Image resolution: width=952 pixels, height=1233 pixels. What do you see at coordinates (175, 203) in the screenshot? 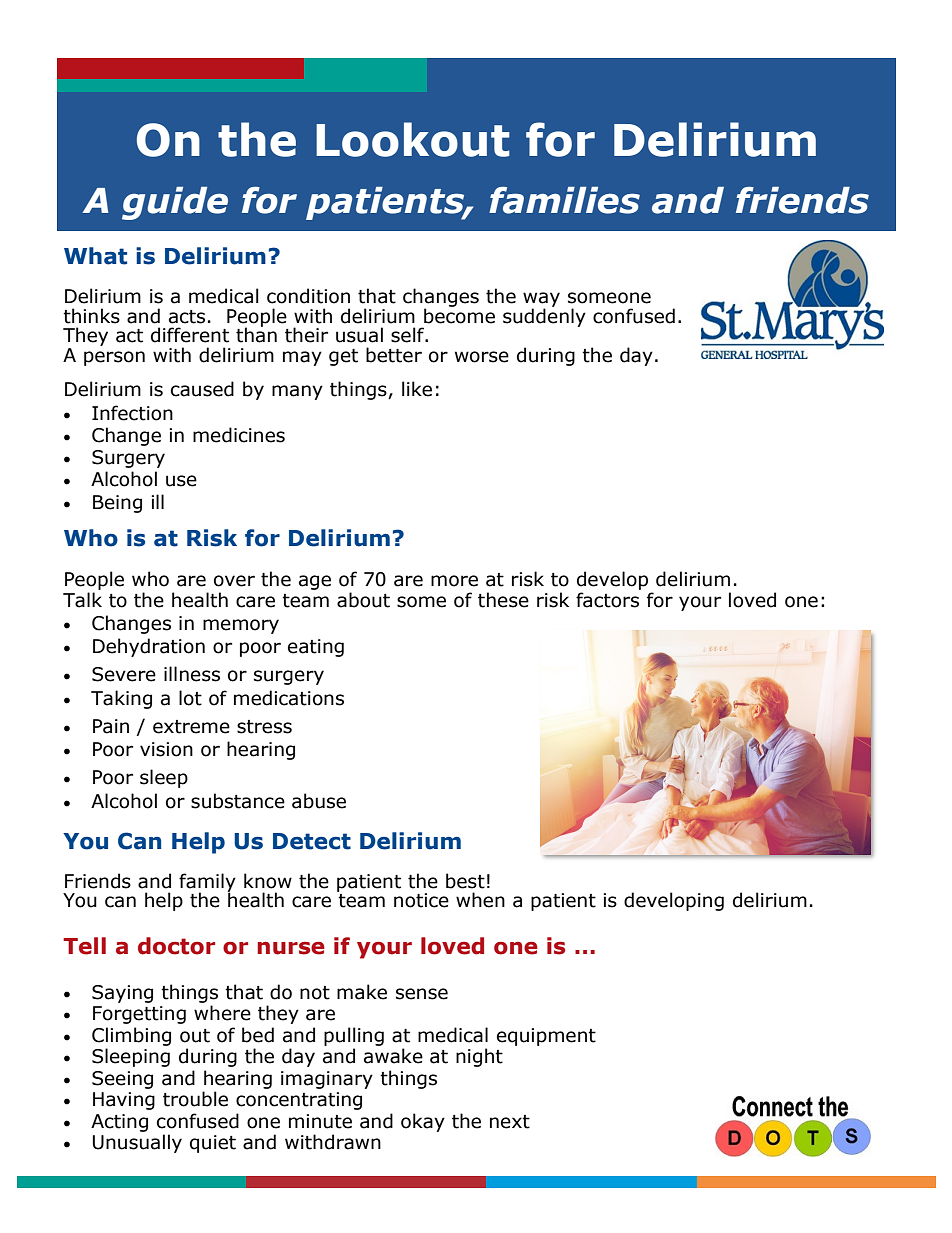
I see `guide` at bounding box center [175, 203].
